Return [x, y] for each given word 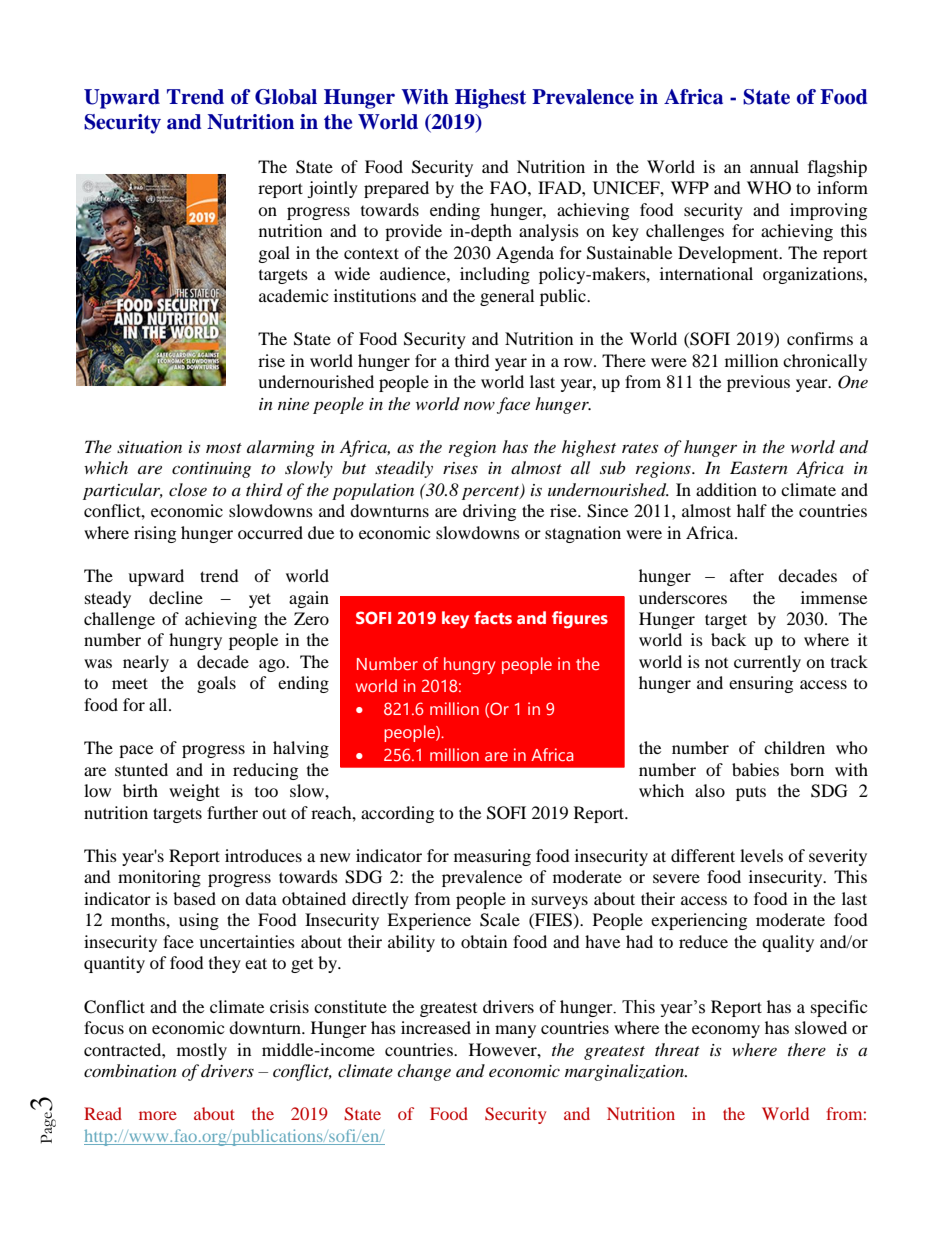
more [158, 1115]
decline [176, 597]
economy [726, 1031]
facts [493, 617]
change [424, 1072]
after [747, 575]
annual [774, 166]
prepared [396, 189]
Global [286, 97]
